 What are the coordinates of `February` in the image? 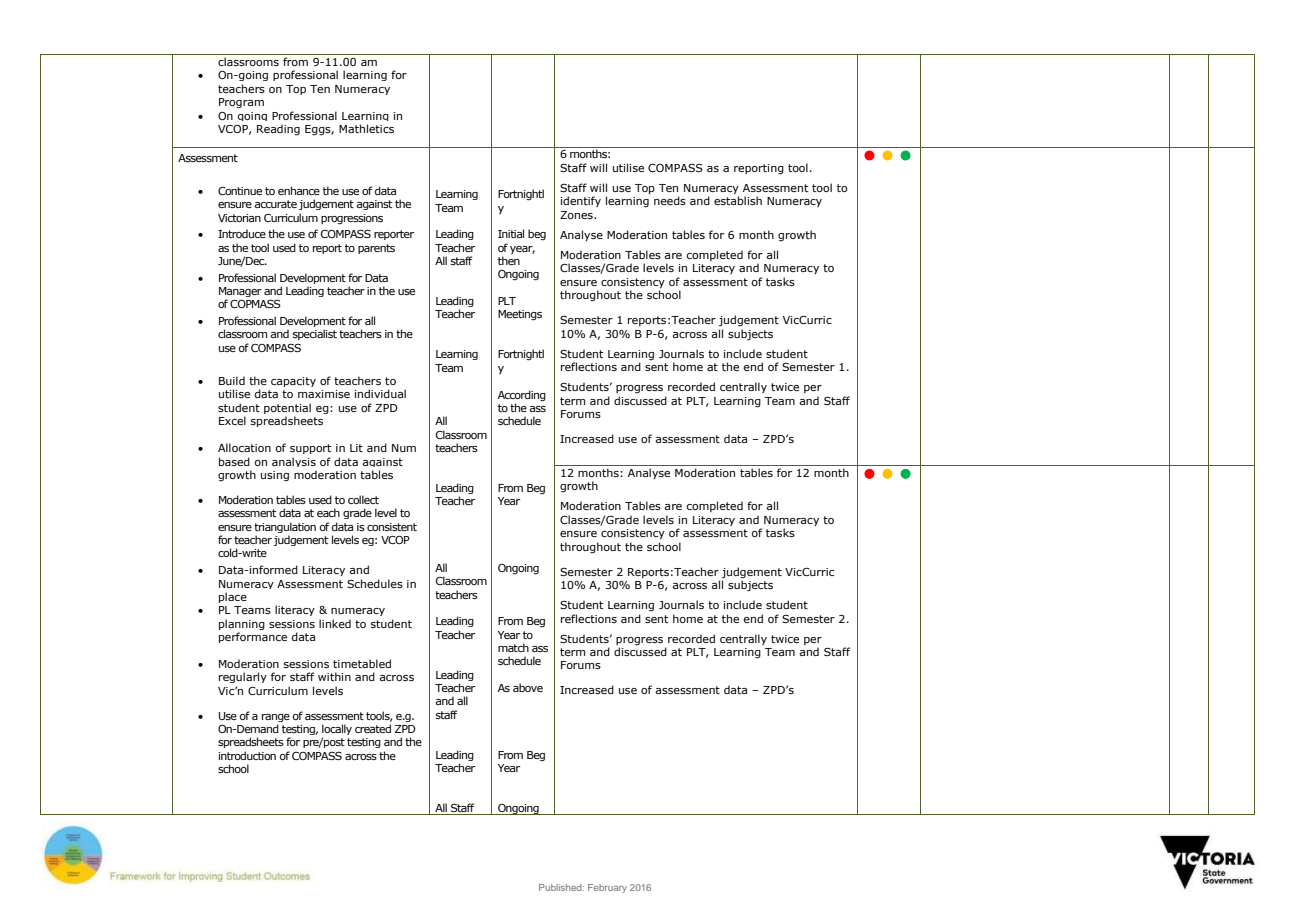 It's located at (607, 888).
